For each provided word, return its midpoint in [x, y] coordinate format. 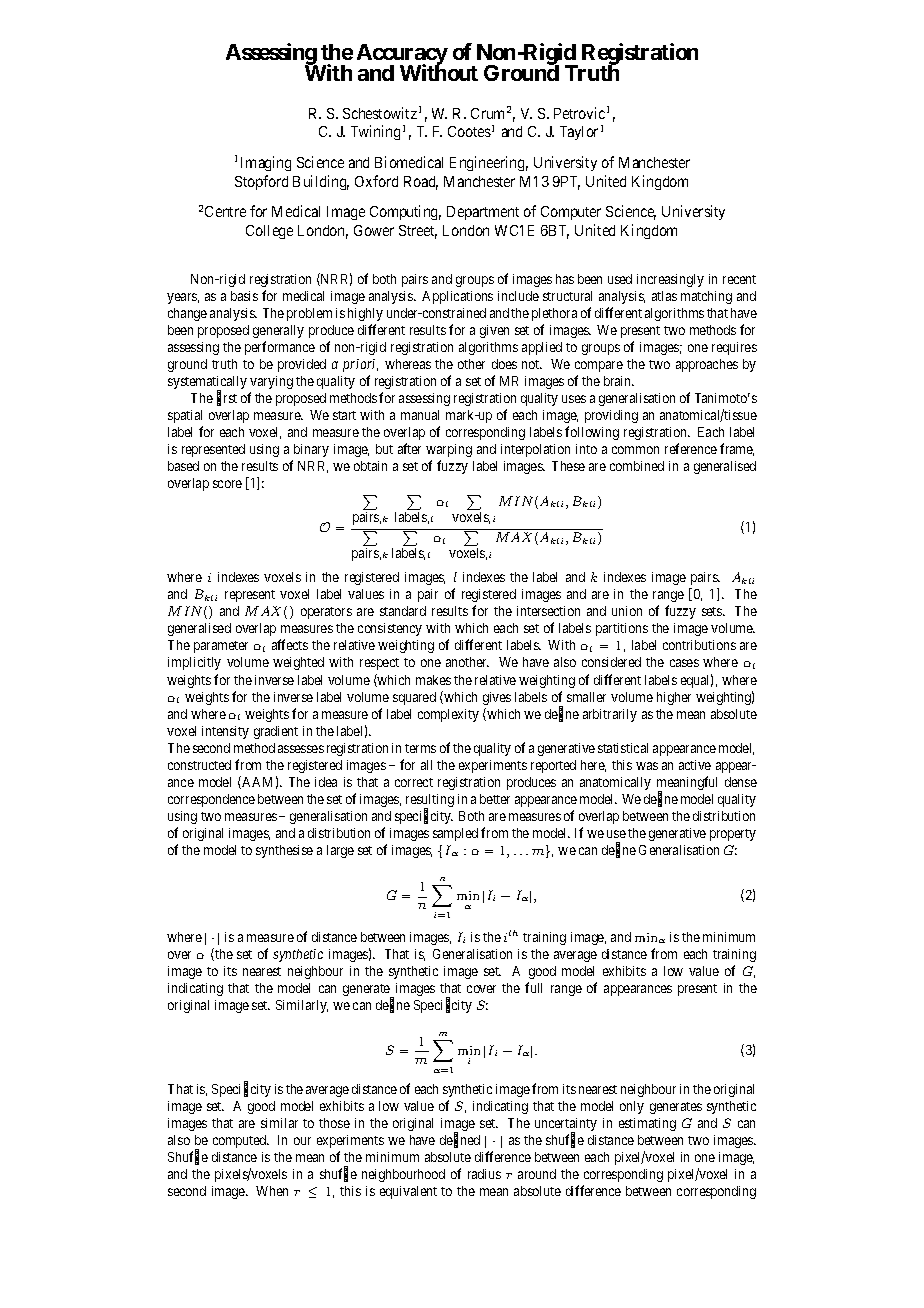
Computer [571, 213]
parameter [221, 647]
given [494, 331]
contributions [699, 645]
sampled [455, 834]
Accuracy [402, 56]
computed [241, 1141]
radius [484, 1174]
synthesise [284, 851]
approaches [707, 365]
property [733, 835]
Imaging [266, 163]
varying [271, 382]
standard [403, 611]
